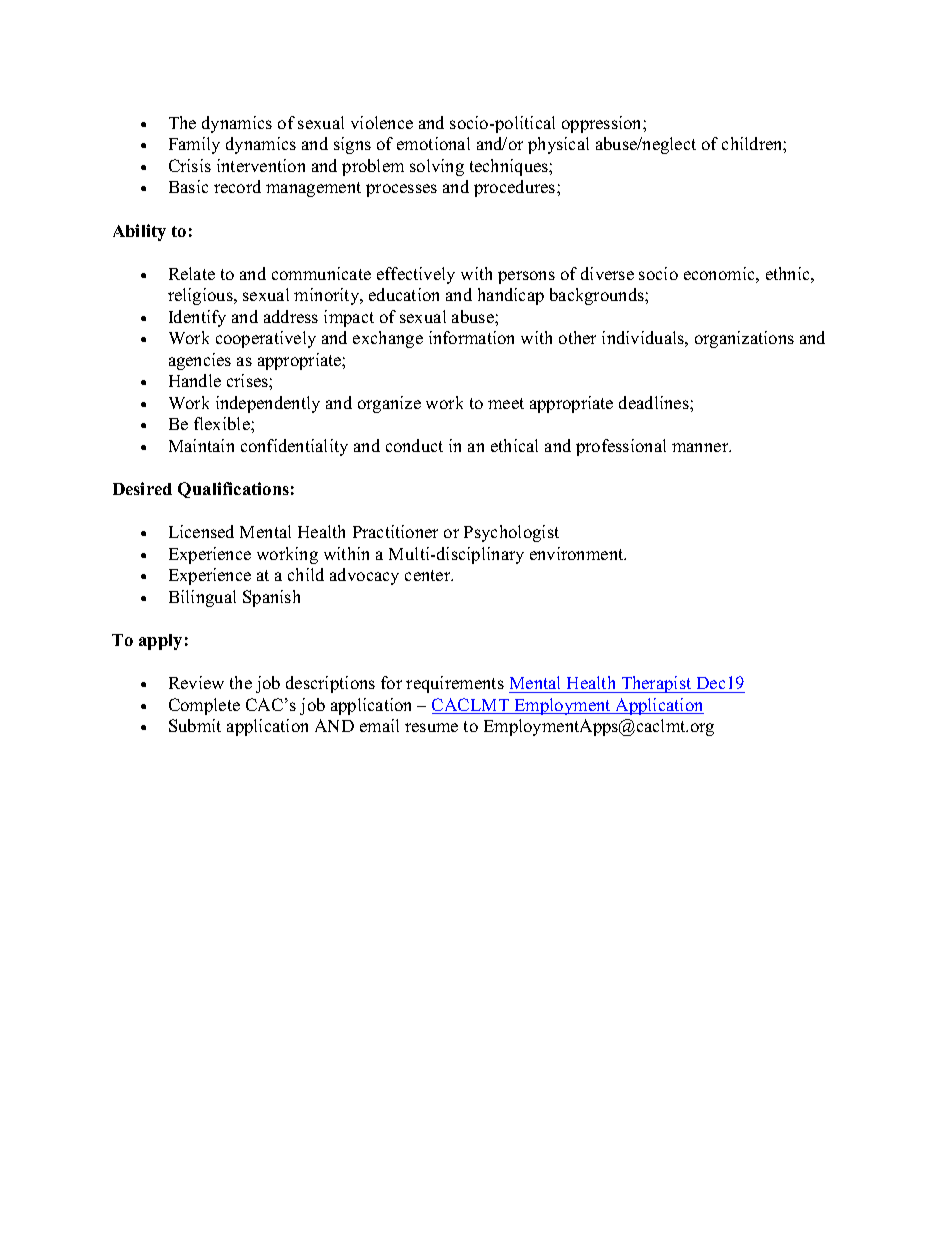  Describe the element at coordinates (655, 402) in the document. I see `deadlines` at that location.
